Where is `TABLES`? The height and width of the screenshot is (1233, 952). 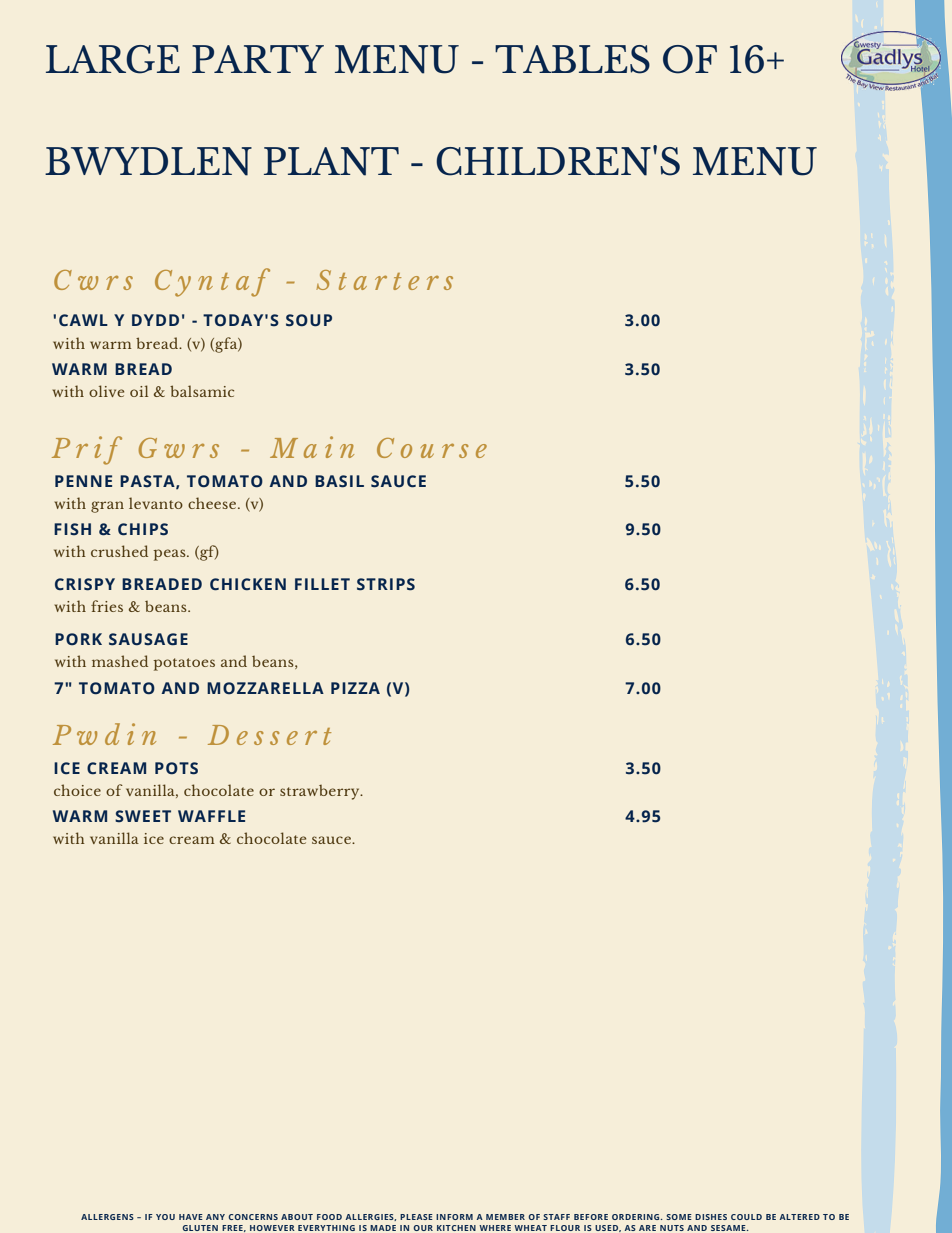
TABLES is located at coordinates (572, 59).
